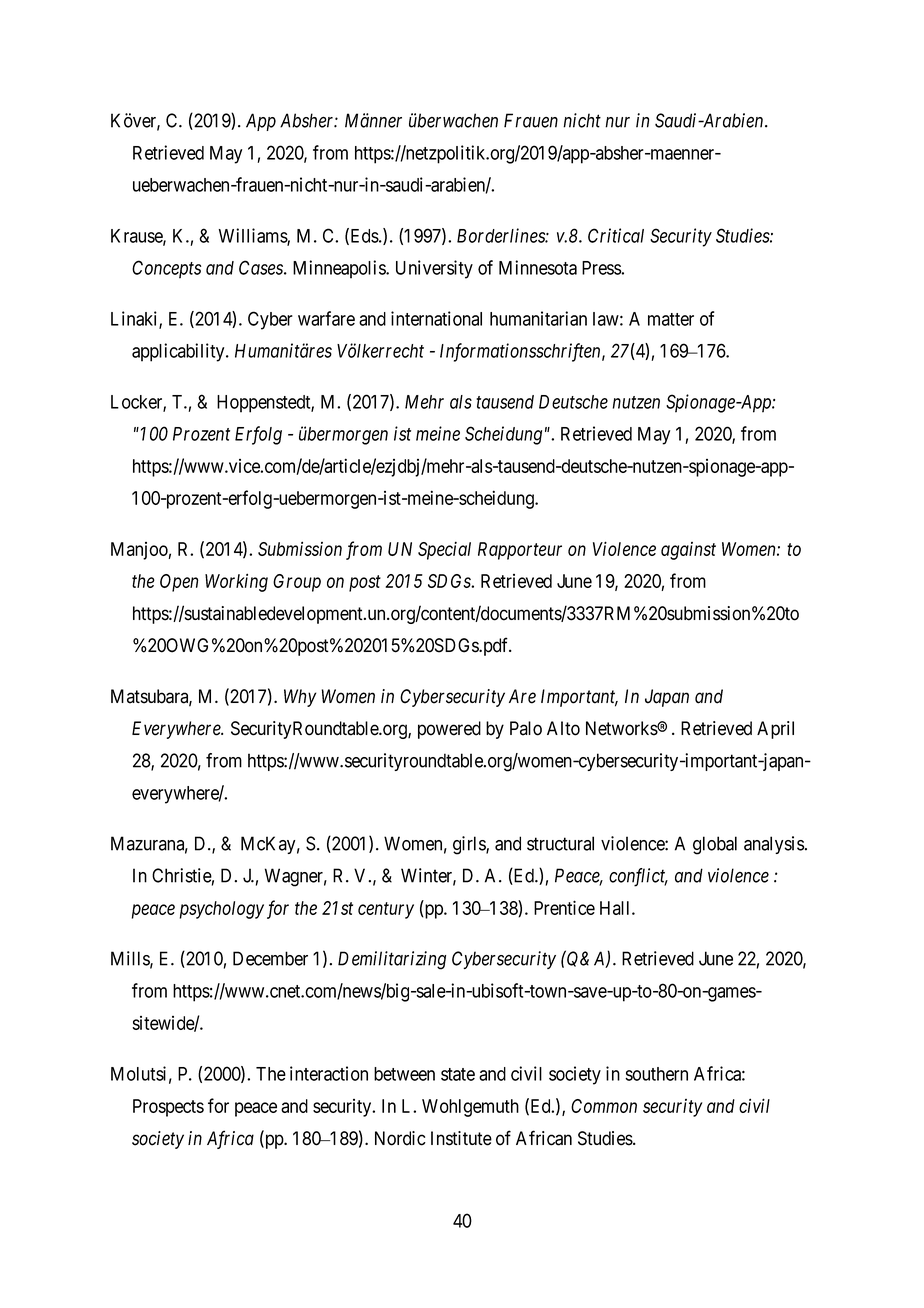 This screenshot has height=1308, width=924. What do you see at coordinates (168, 1108) in the screenshot?
I see `Prospects` at bounding box center [168, 1108].
